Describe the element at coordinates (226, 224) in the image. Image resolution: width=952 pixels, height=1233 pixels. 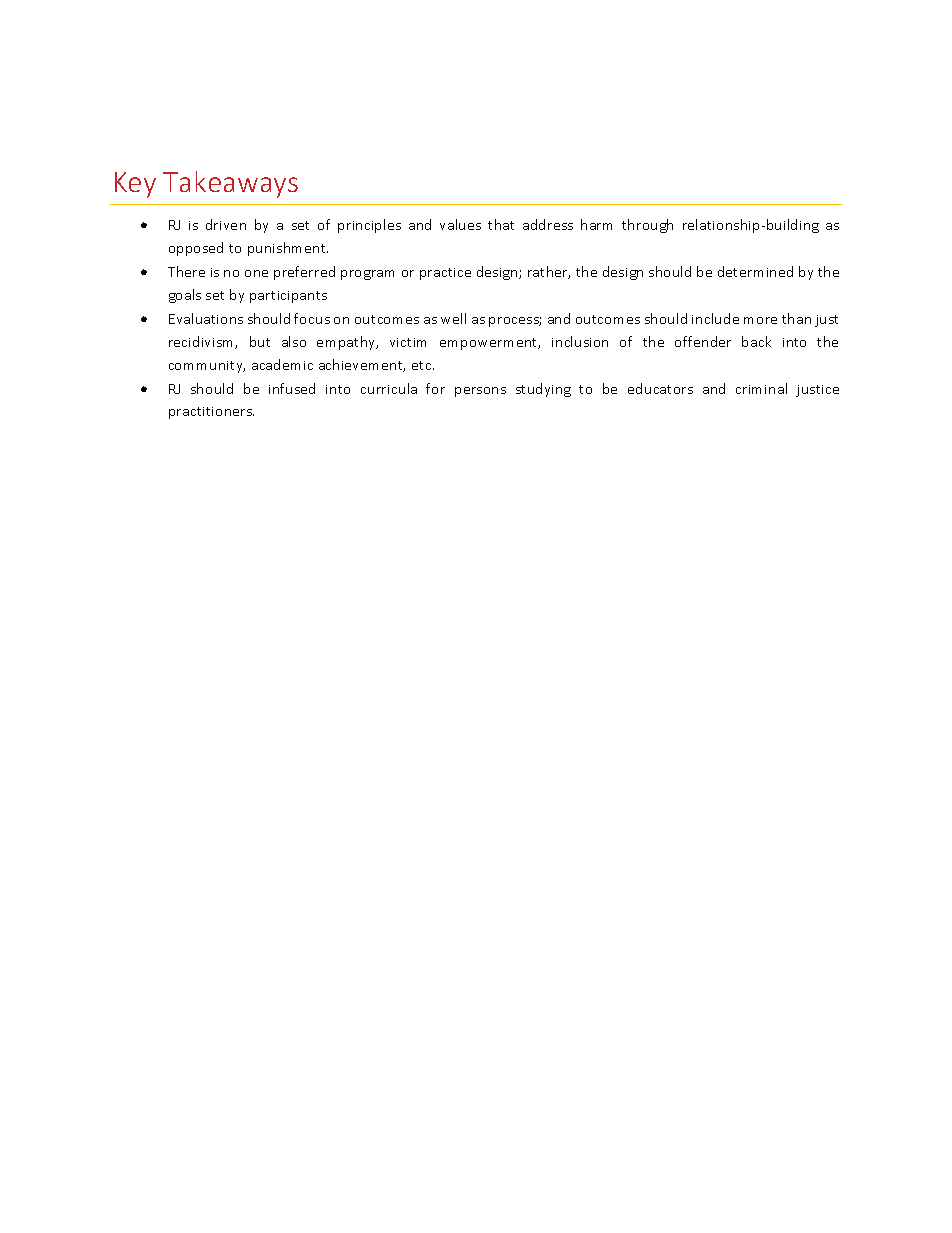
I see `driven` at that location.
